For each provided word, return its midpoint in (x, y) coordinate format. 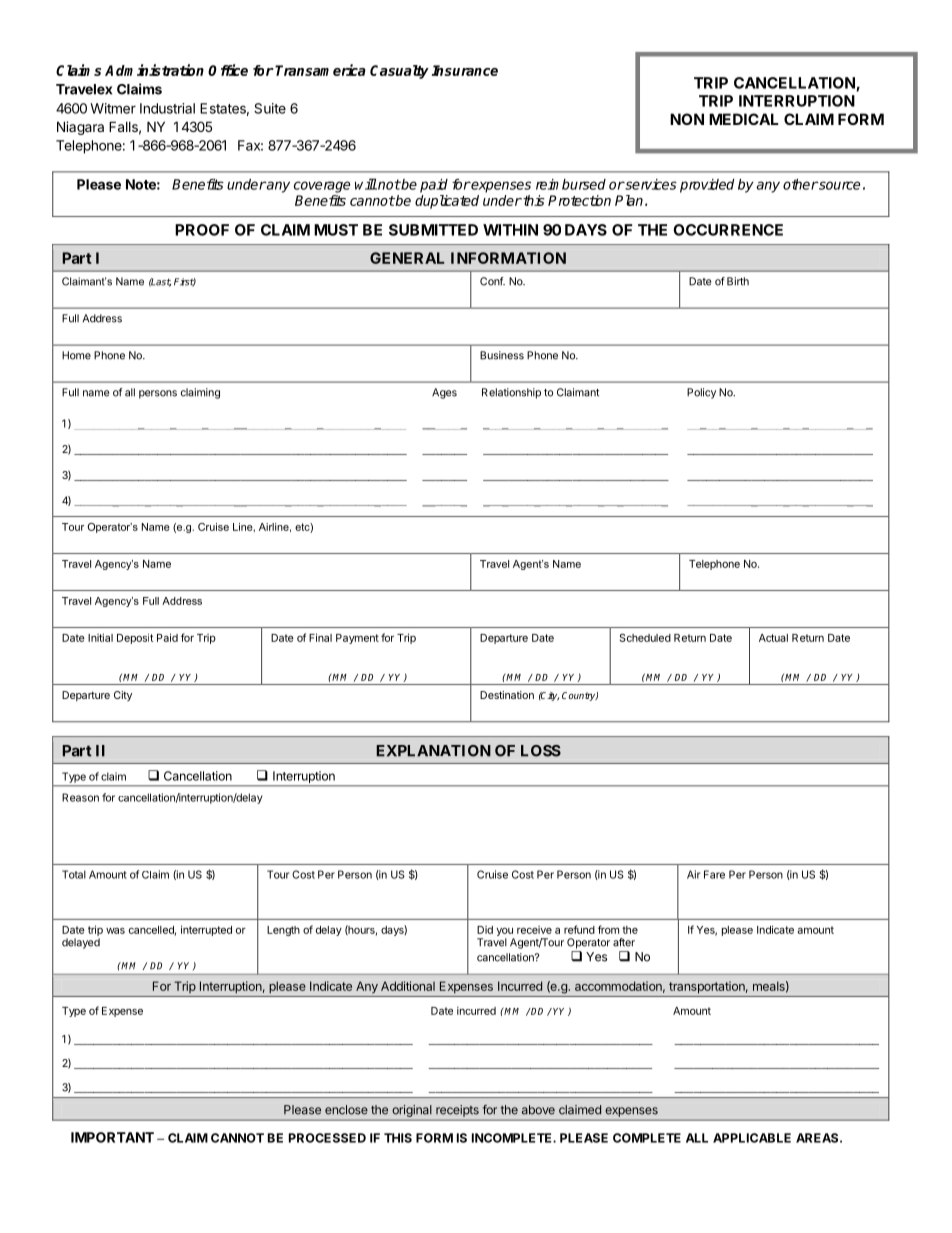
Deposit (135, 638)
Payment (357, 639)
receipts (457, 1111)
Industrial (167, 108)
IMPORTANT (112, 1137)
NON (687, 119)
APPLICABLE (752, 1138)
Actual (773, 638)
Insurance (465, 70)
